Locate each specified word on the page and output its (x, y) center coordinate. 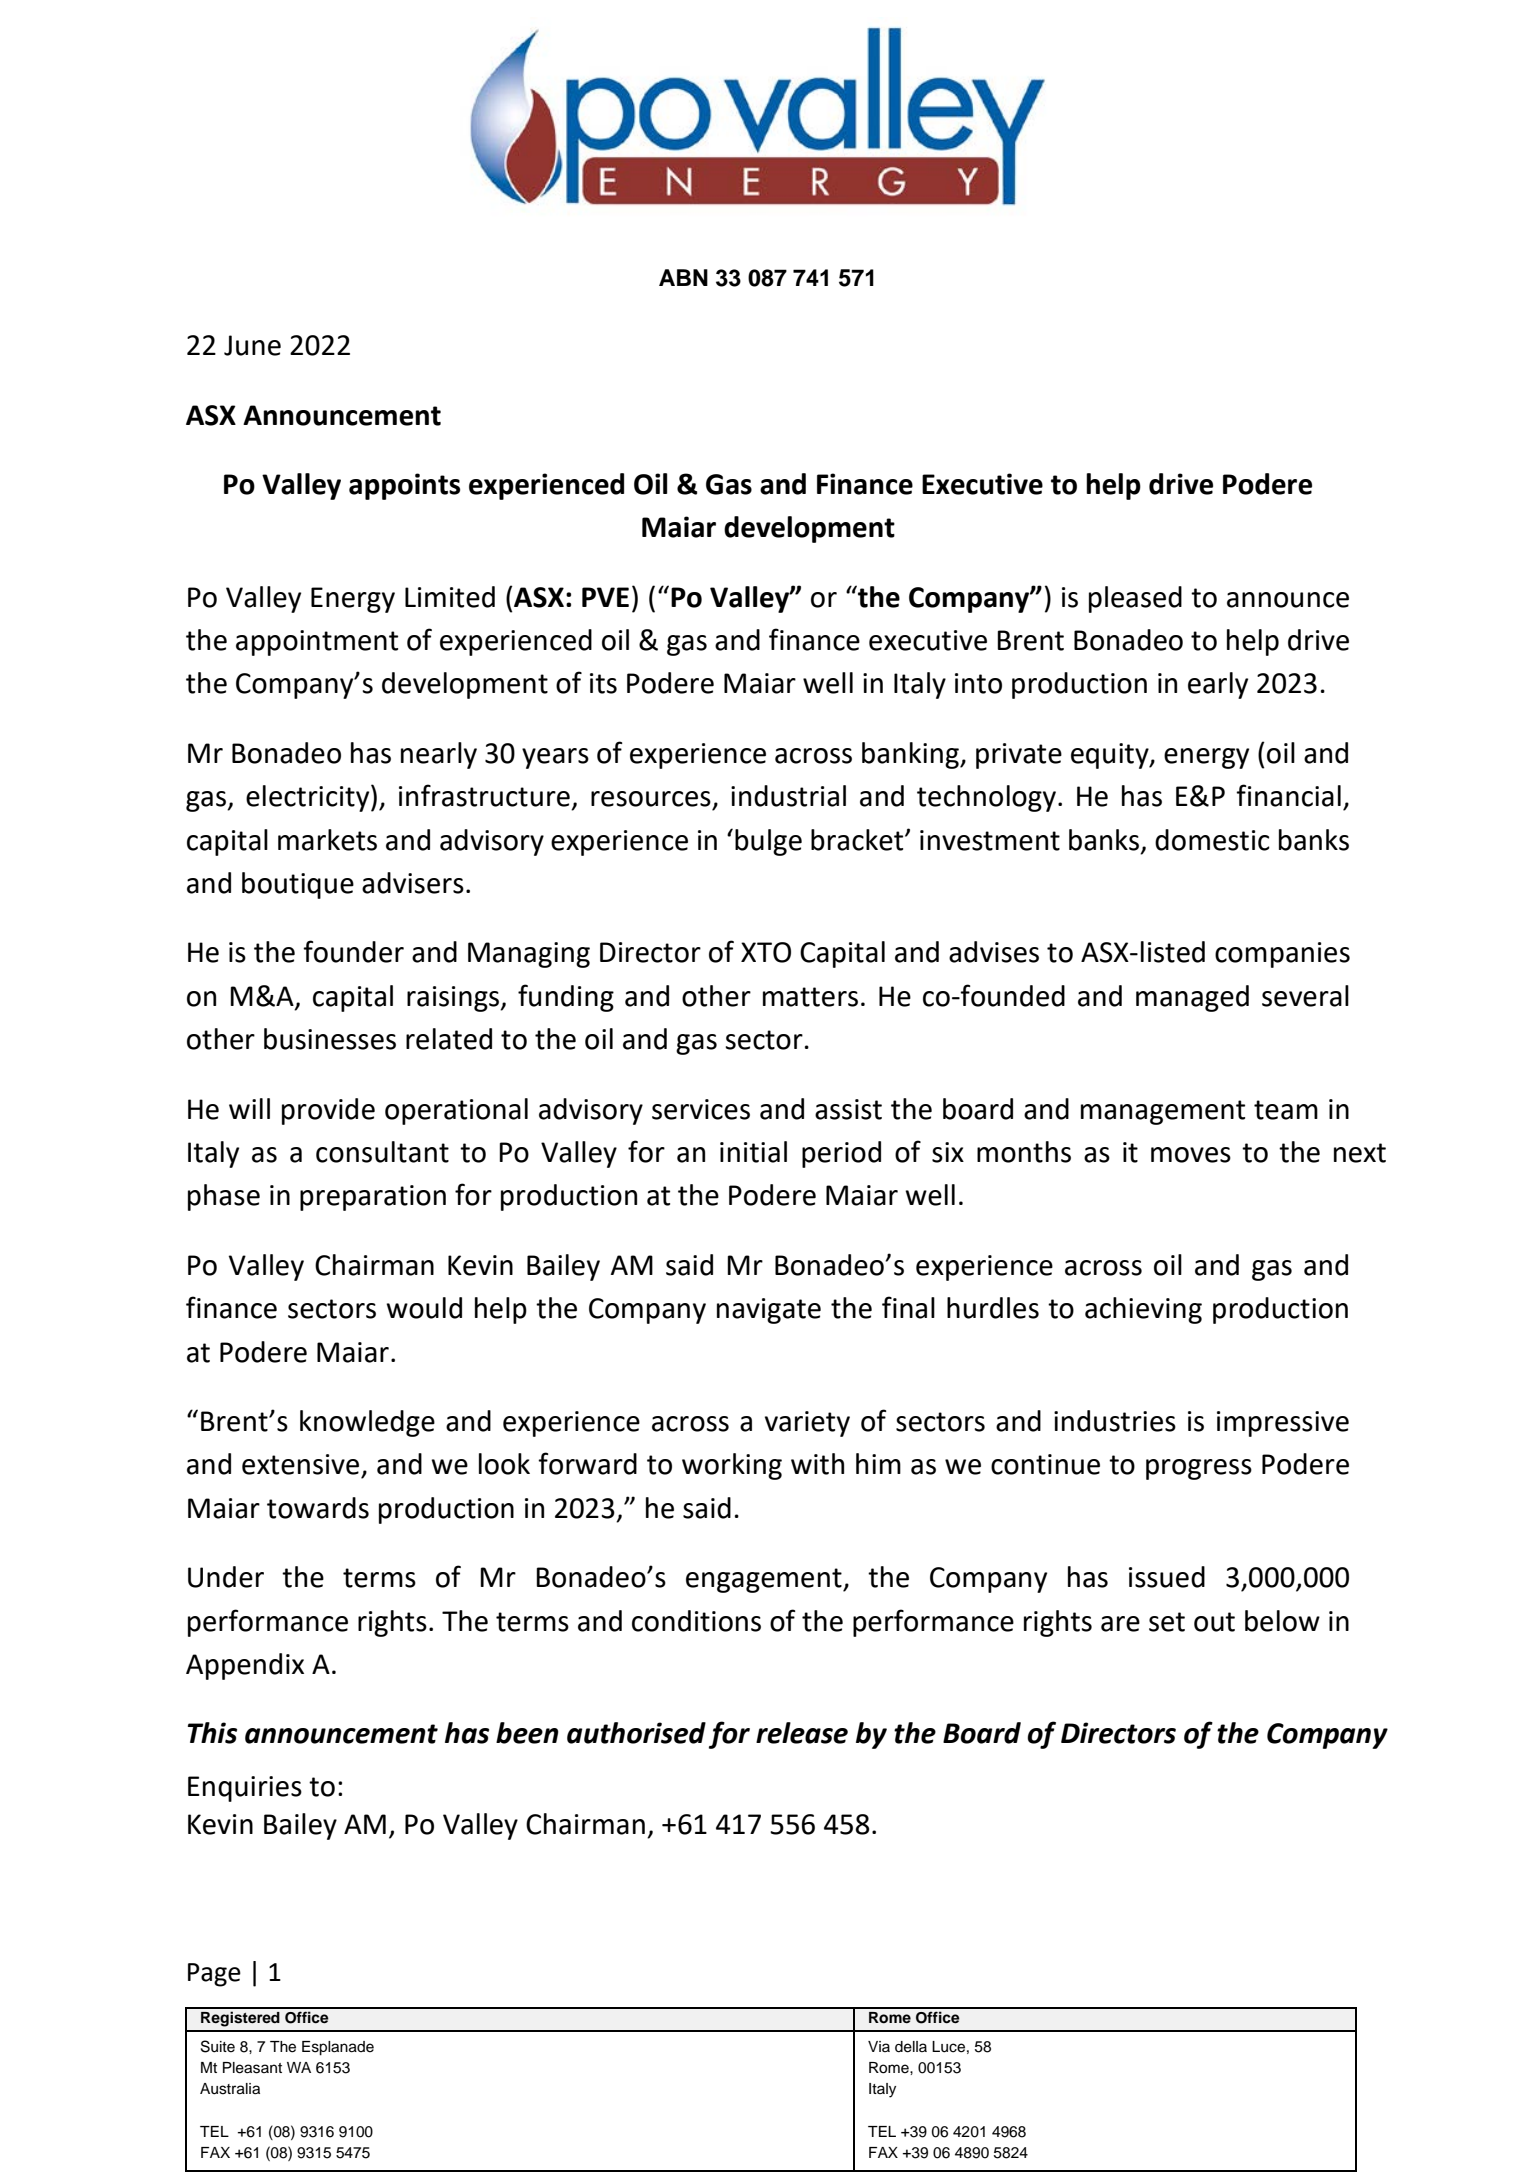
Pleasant (252, 2068)
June (252, 345)
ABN (683, 277)
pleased (1135, 599)
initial (753, 1152)
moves (1191, 1155)
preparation (373, 1198)
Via (879, 2046)
